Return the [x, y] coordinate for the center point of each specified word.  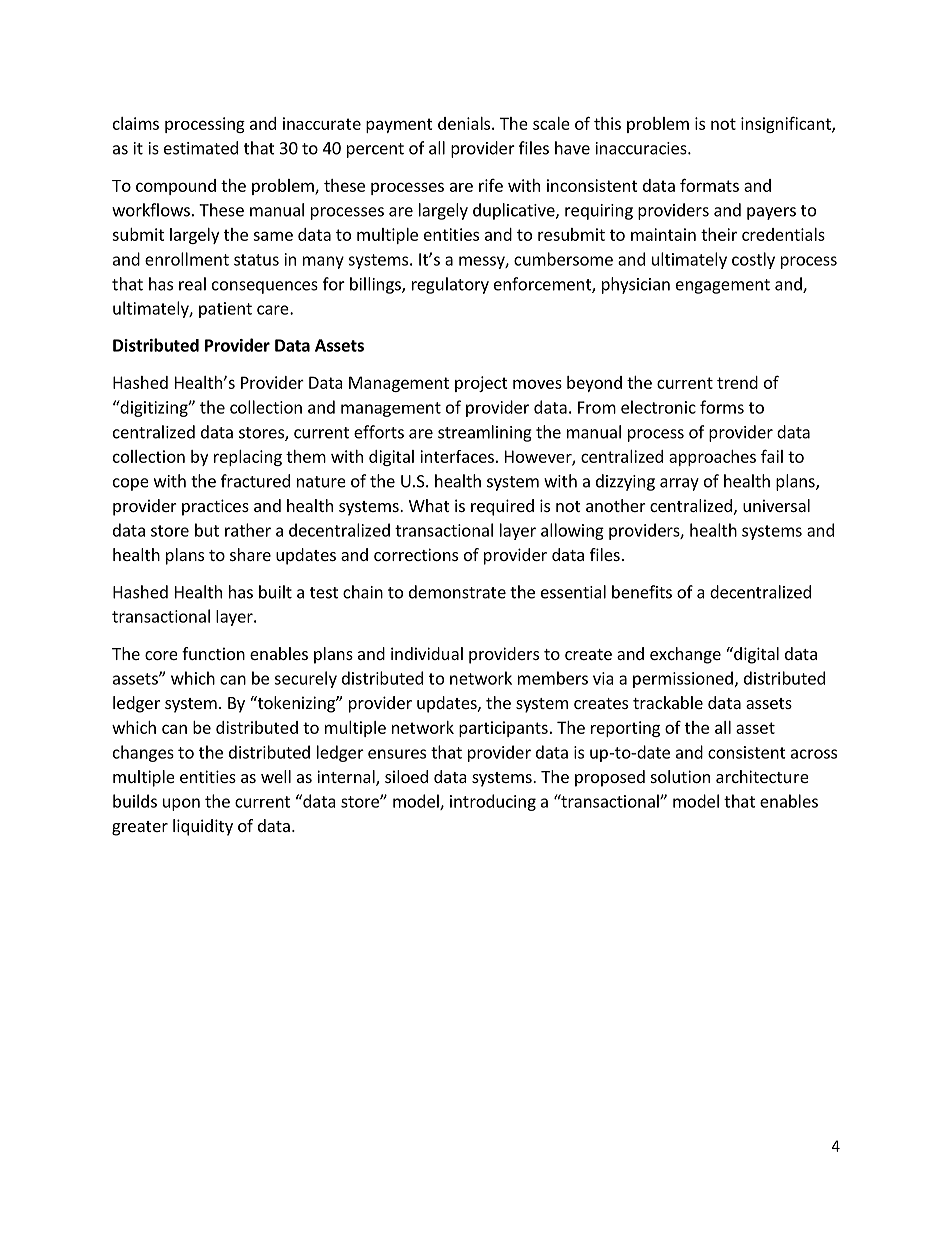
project [481, 384]
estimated [201, 148]
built [275, 592]
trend [737, 382]
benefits [642, 592]
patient [225, 310]
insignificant [787, 124]
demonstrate [457, 592]
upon [181, 804]
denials [465, 123]
